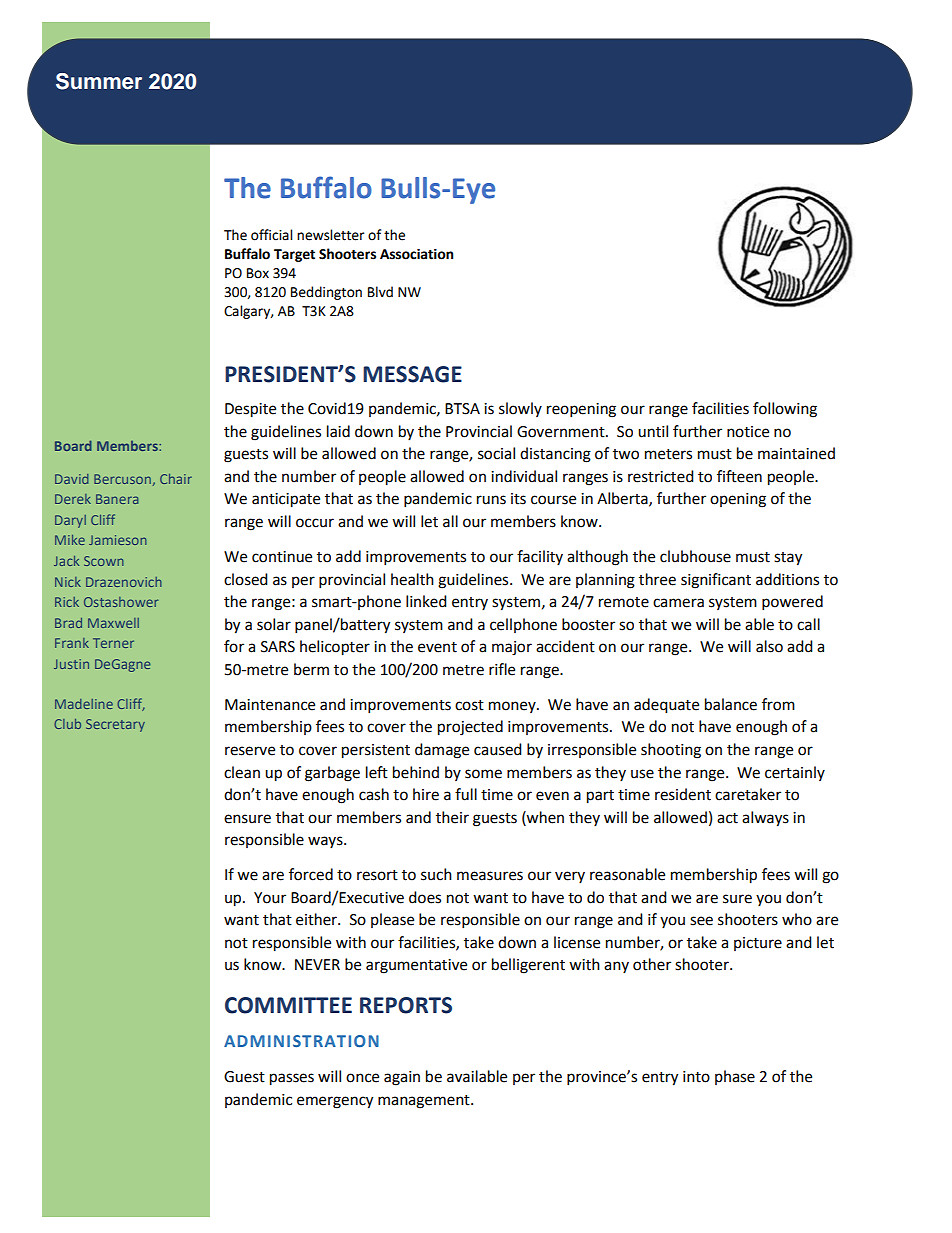  Describe the element at coordinates (731, 704) in the screenshot. I see `balance` at that location.
